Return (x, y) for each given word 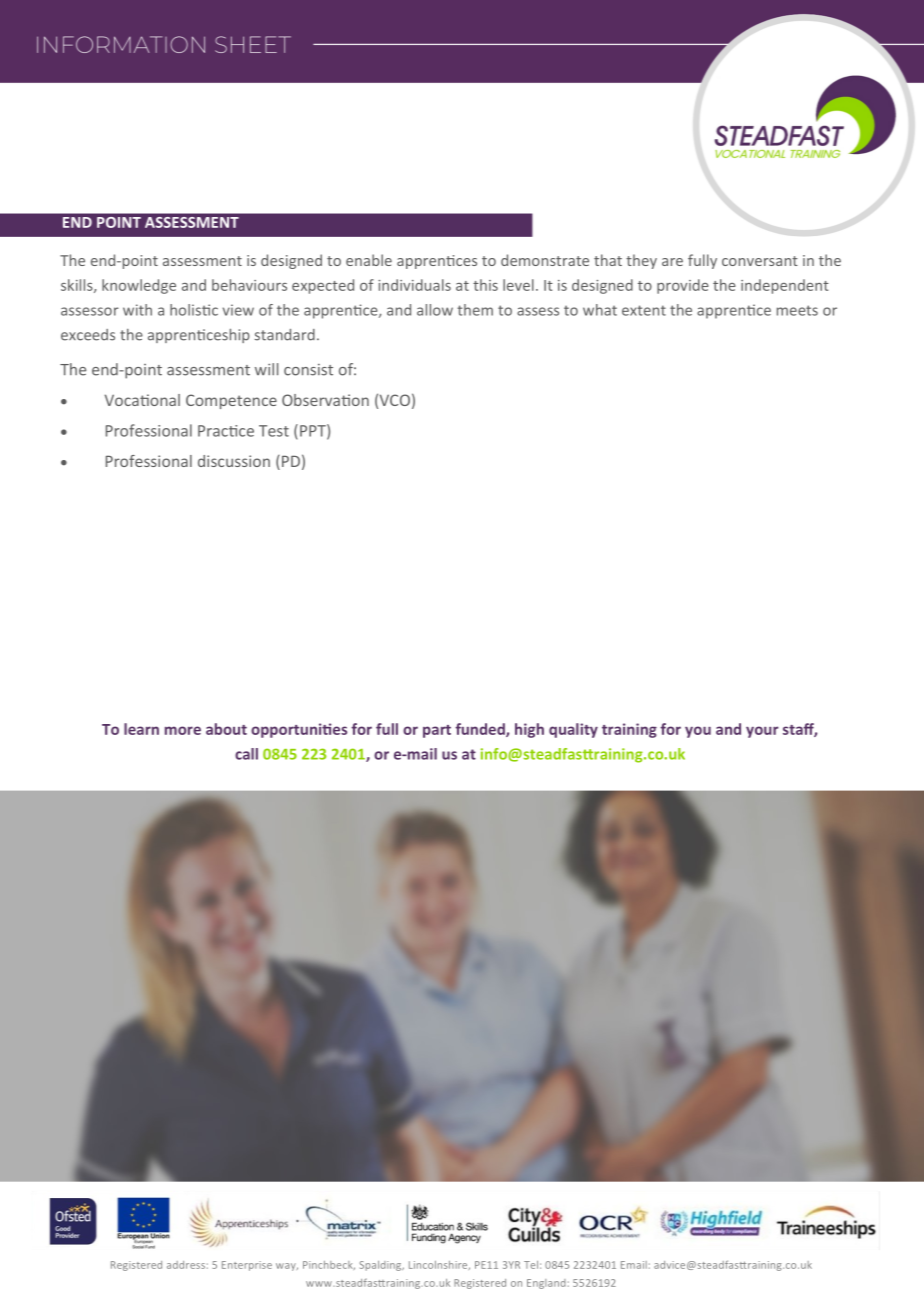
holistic (194, 310)
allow (435, 310)
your (762, 732)
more (183, 730)
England (546, 1284)
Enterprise (247, 1266)
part (437, 731)
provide (683, 286)
